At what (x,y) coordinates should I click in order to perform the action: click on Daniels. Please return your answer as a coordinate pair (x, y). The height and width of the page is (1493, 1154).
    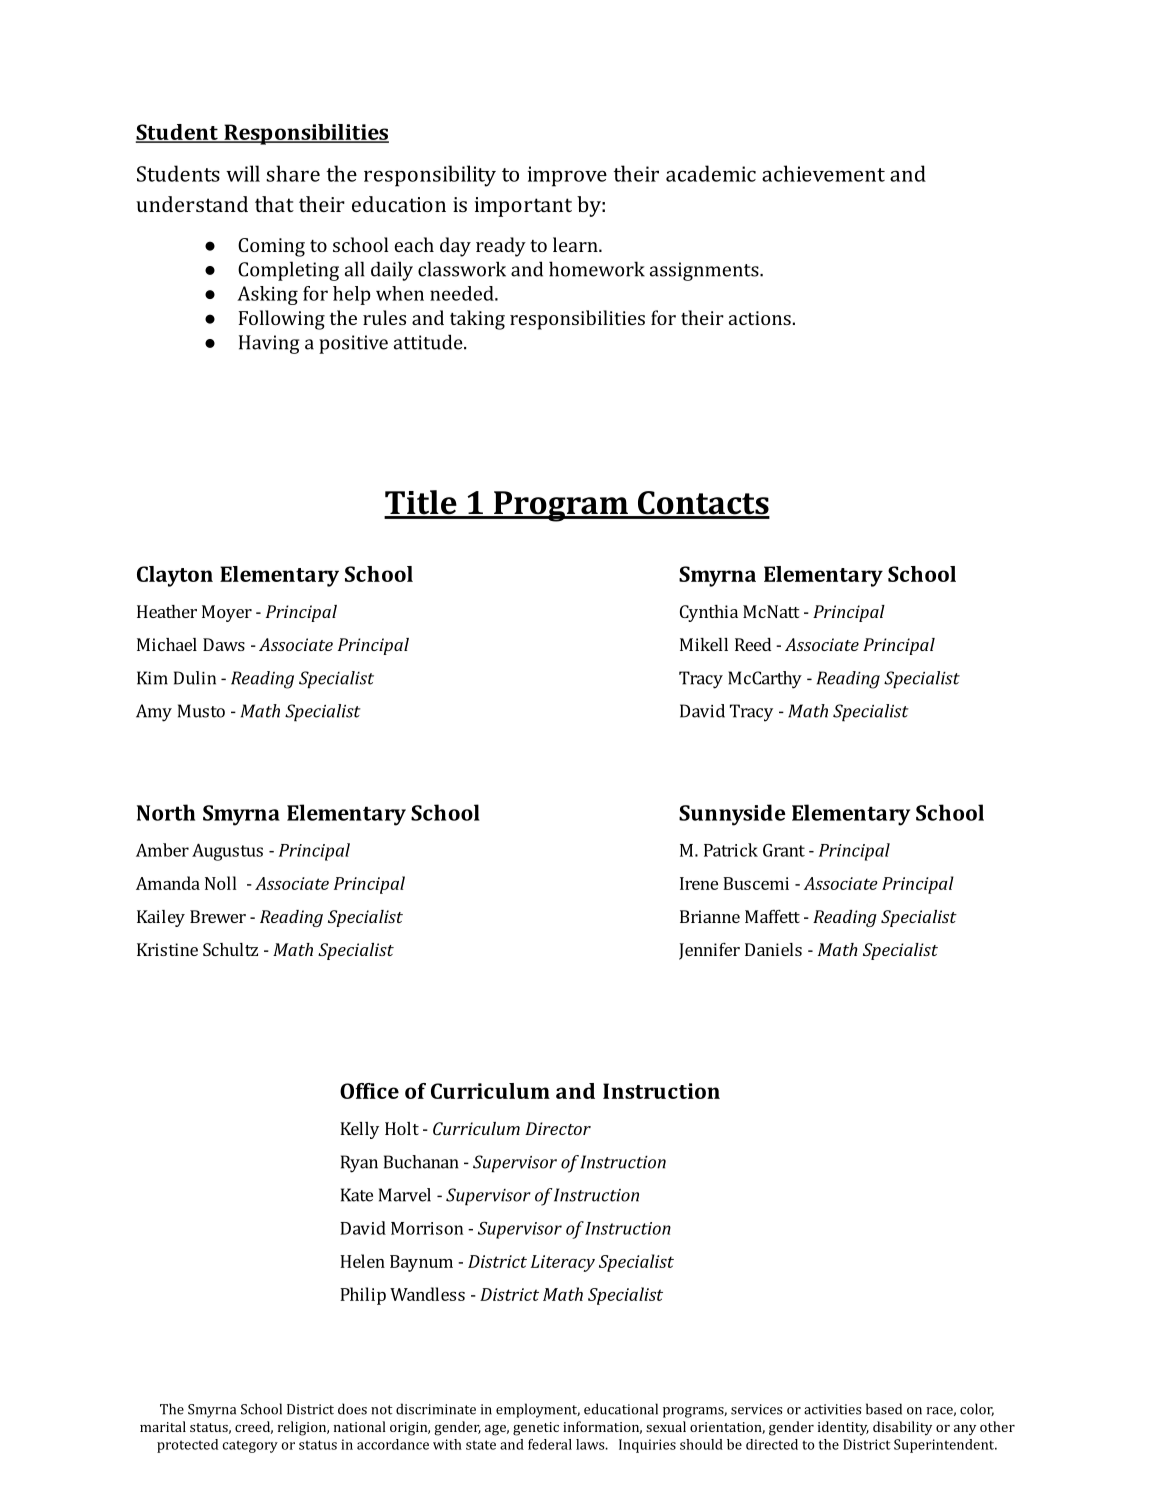
    Looking at the image, I should click on (773, 949).
